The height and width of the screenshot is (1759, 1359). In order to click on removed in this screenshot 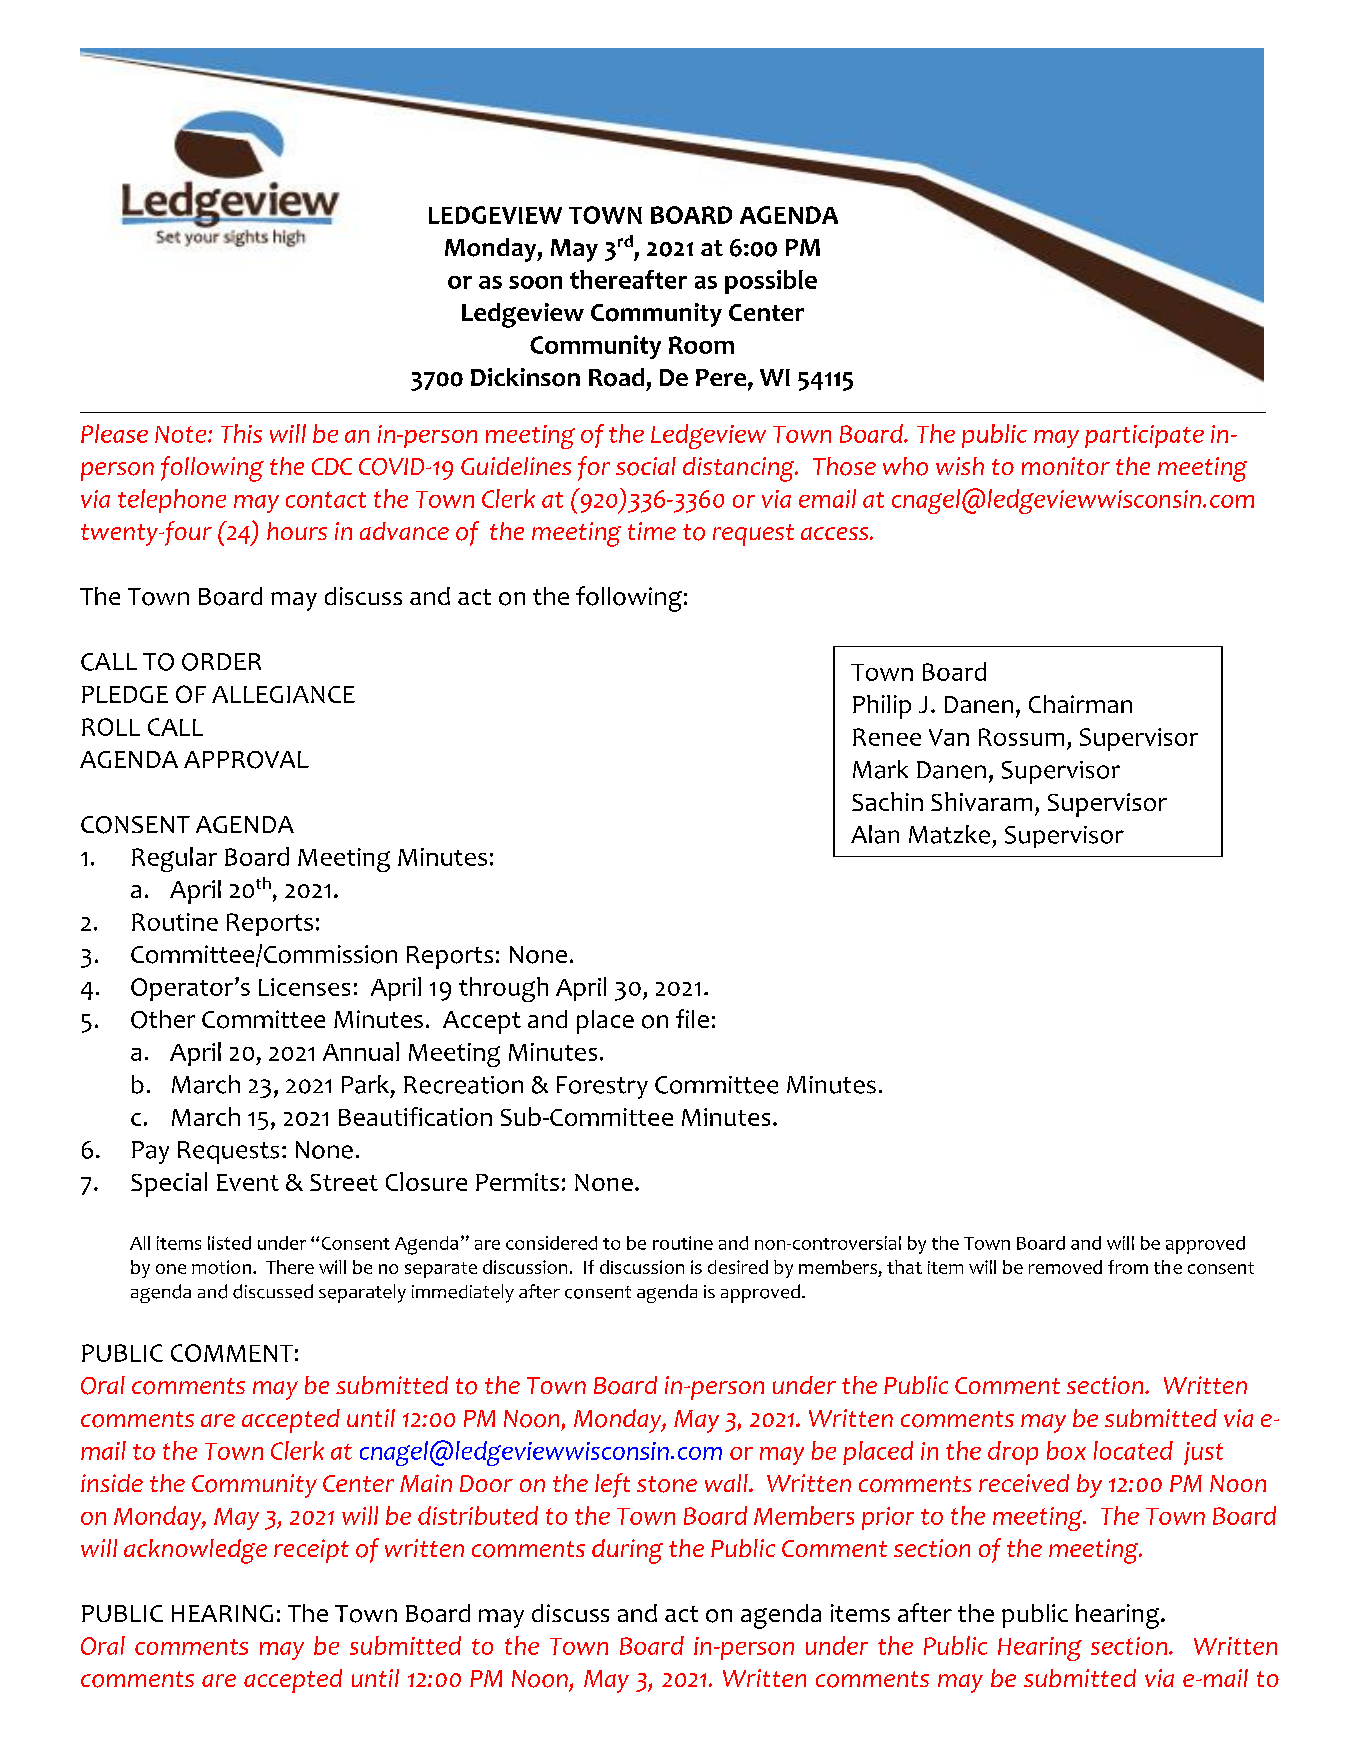, I will do `click(1065, 1267)`.
